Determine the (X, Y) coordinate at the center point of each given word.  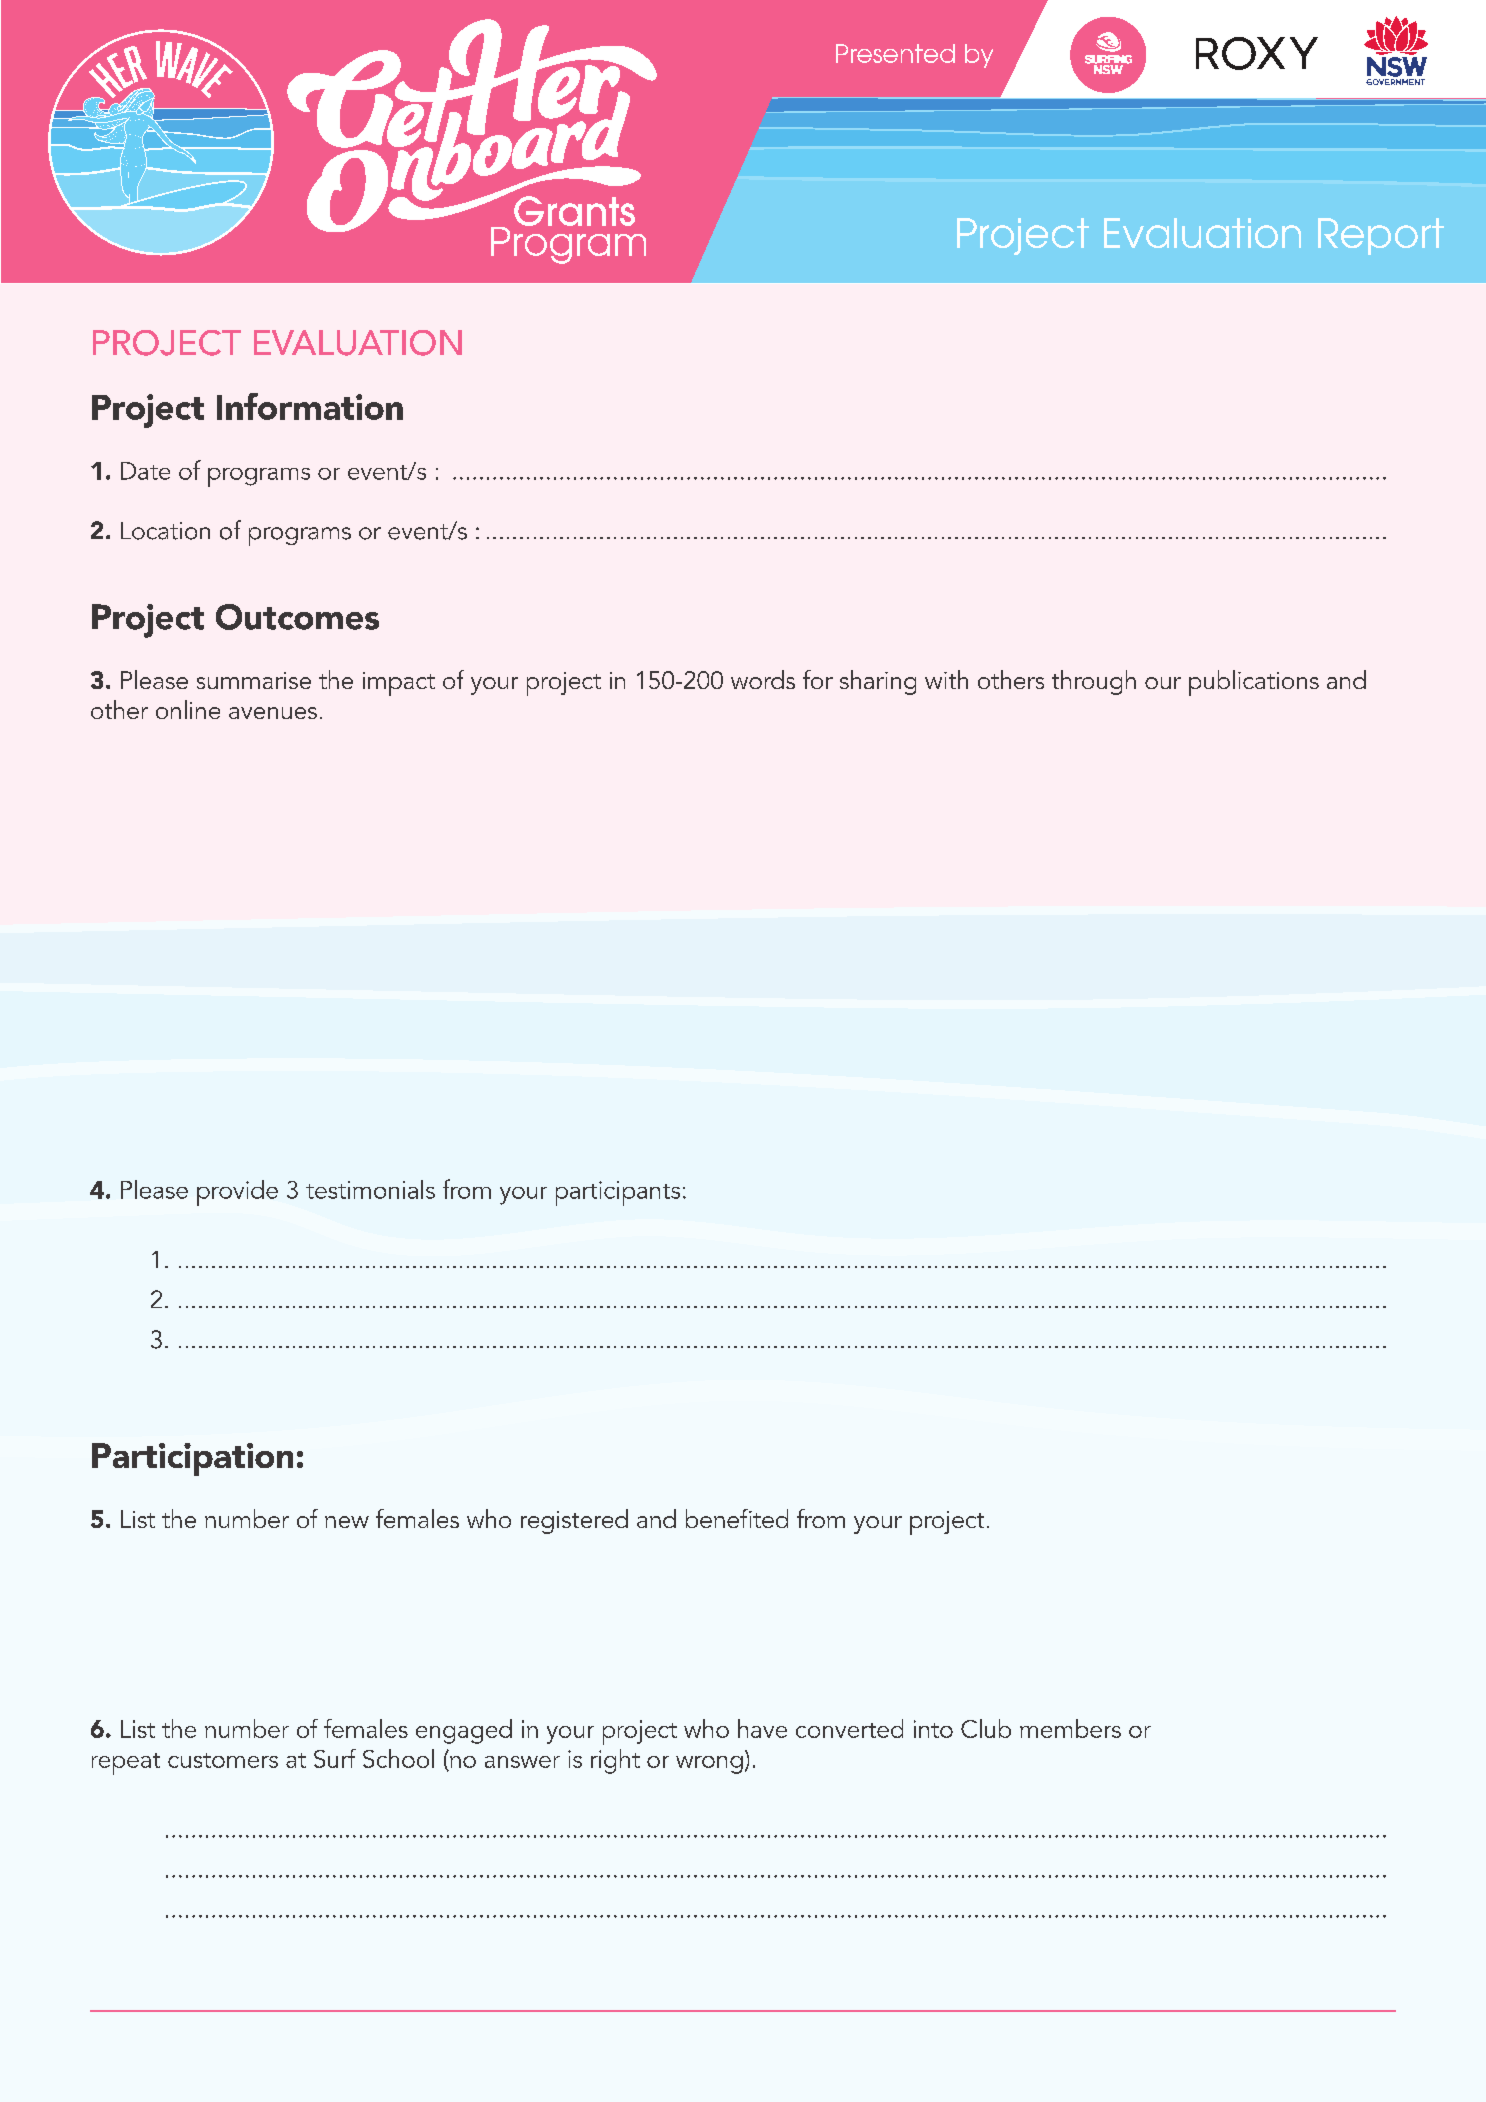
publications (1254, 683)
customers (223, 1760)
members (1070, 1728)
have (762, 1728)
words (763, 679)
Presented (895, 53)
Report (1381, 236)
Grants (574, 211)
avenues (273, 713)
